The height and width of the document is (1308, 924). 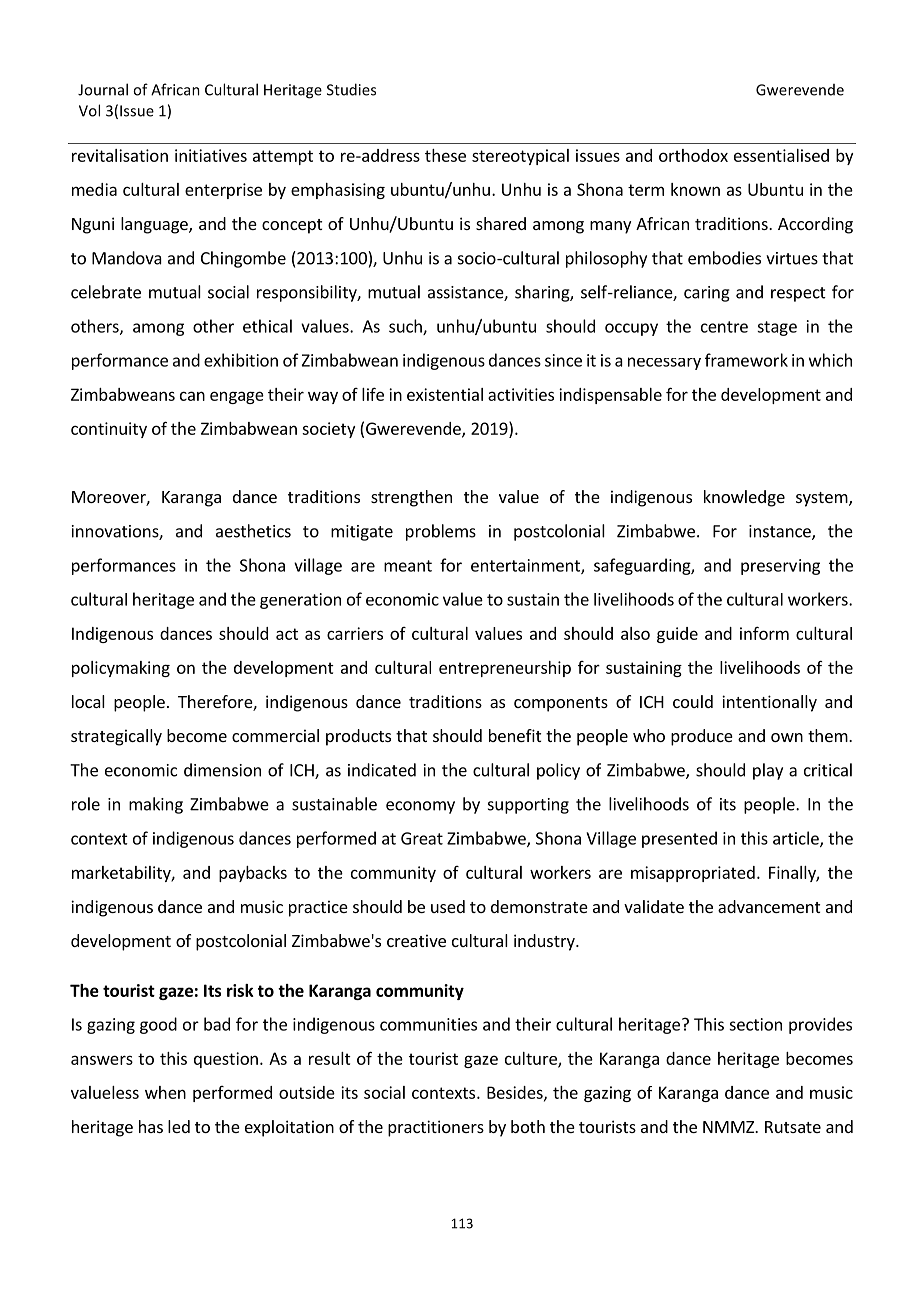 I want to click on meant, so click(x=408, y=566).
